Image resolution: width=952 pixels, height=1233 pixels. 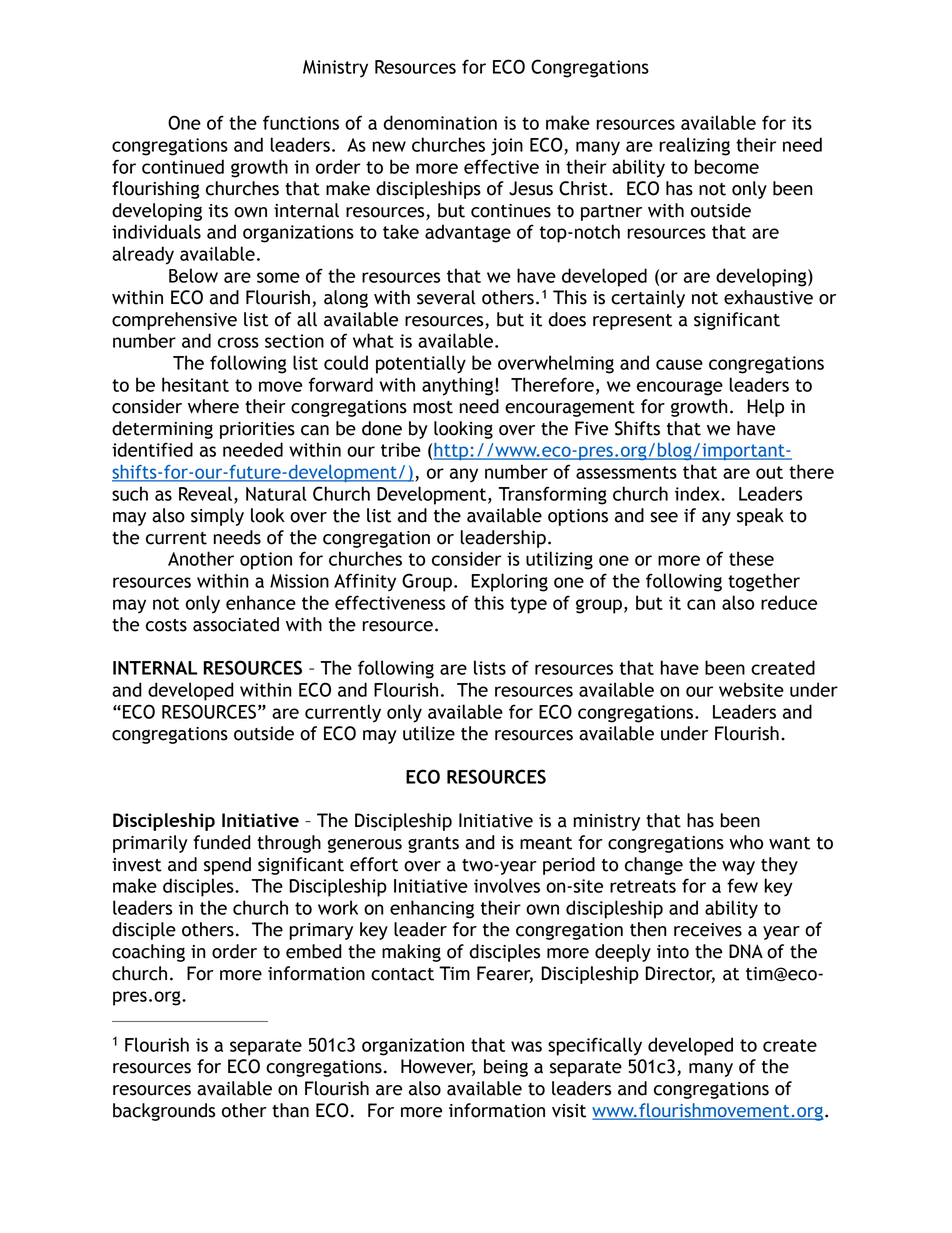 I want to click on potentially, so click(x=421, y=364).
